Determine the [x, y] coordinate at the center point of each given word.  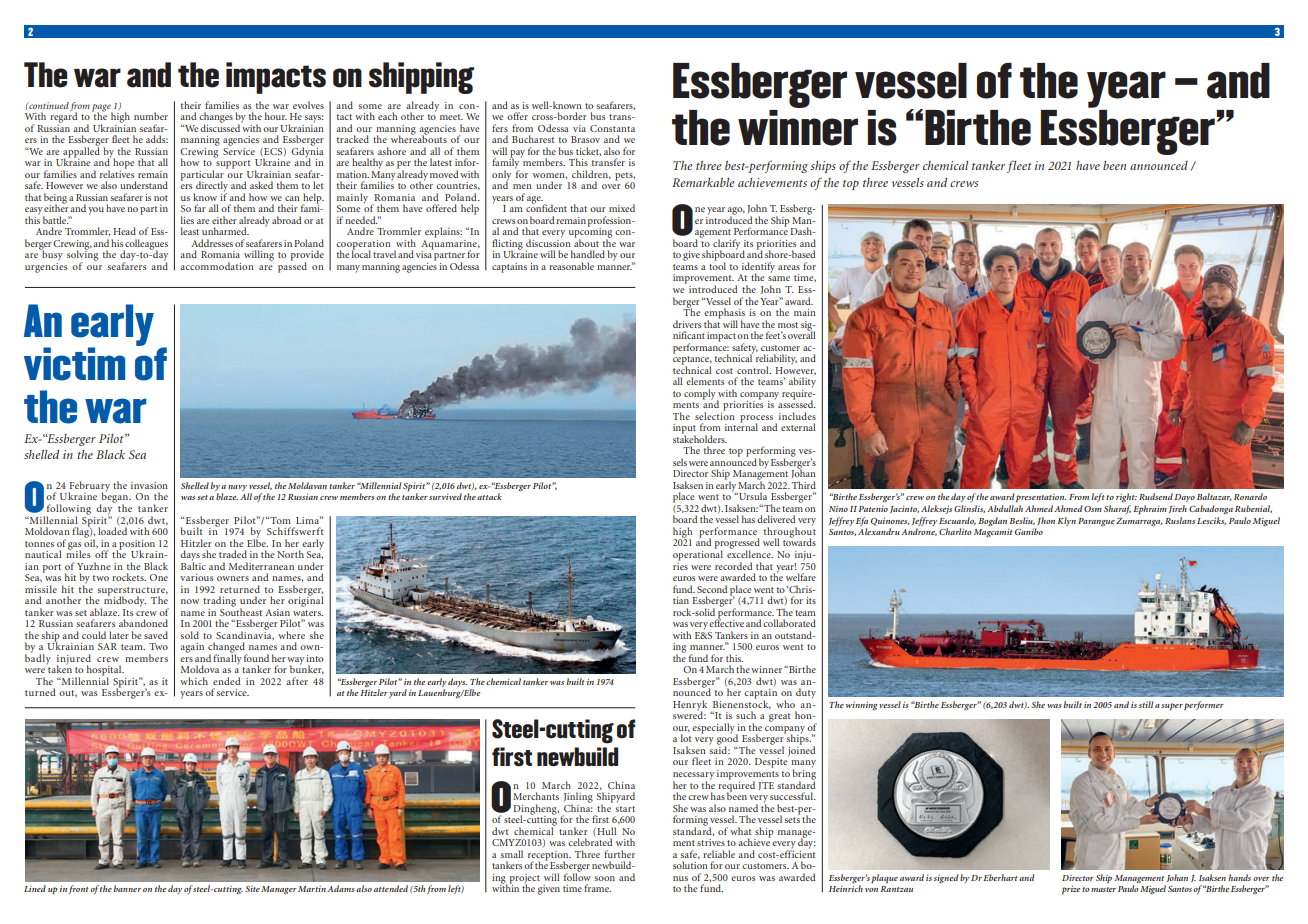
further [619, 854]
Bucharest [533, 139]
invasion [149, 485]
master [1103, 889]
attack [489, 496]
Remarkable [703, 182]
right [1126, 498]
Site [252, 889]
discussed [221, 127]
